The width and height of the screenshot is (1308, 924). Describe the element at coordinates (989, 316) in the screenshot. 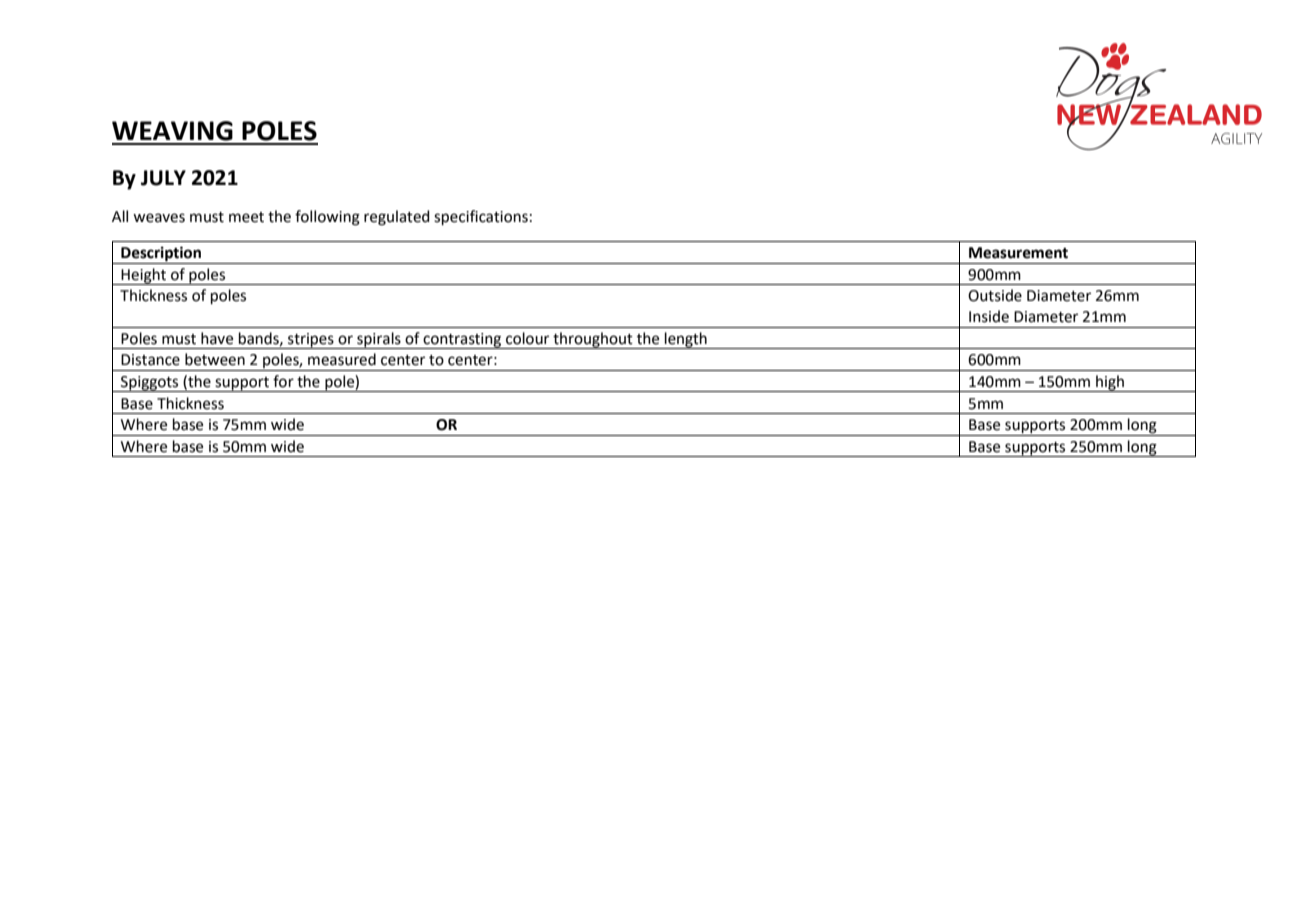

I see `Inside` at that location.
